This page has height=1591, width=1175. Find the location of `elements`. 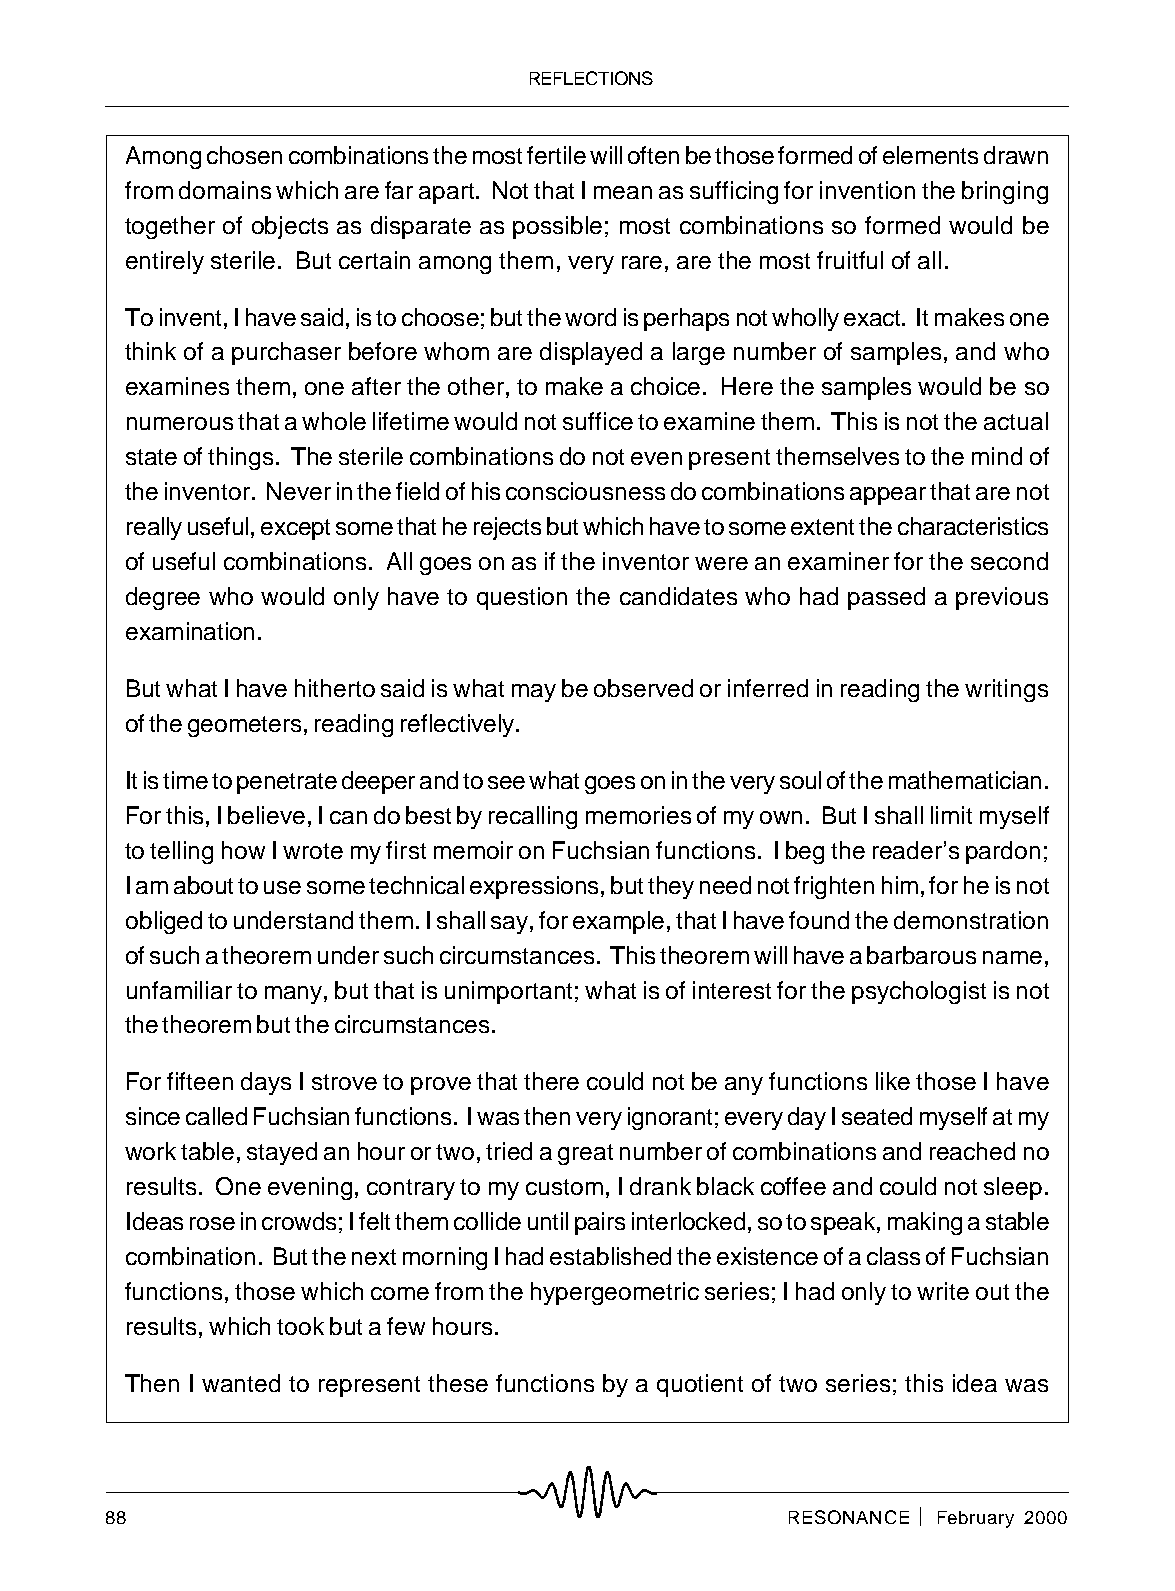

elements is located at coordinates (930, 155).
